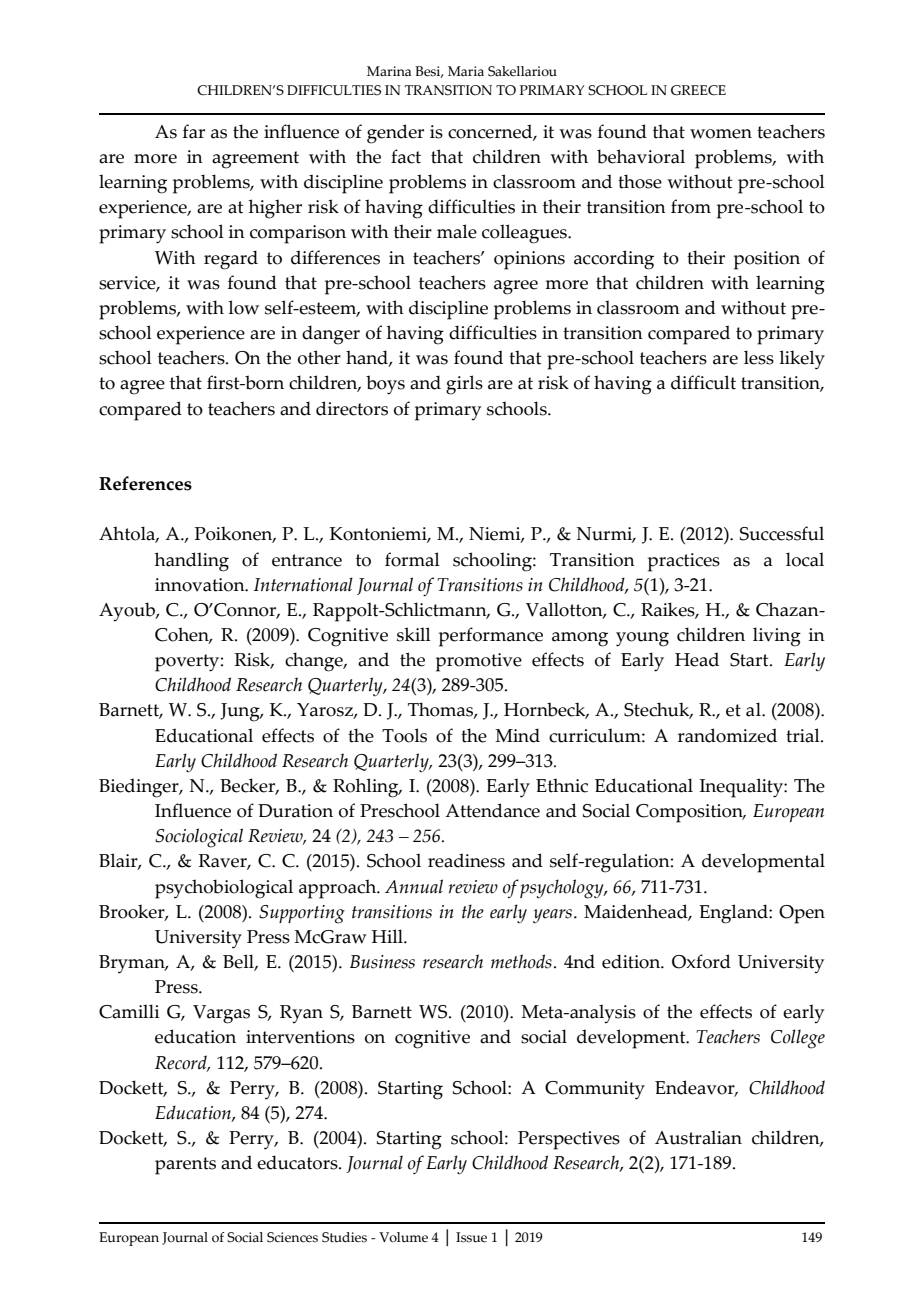 The width and height of the page is (924, 1308). Describe the element at coordinates (698, 1137) in the page. I see `Australian` at that location.
